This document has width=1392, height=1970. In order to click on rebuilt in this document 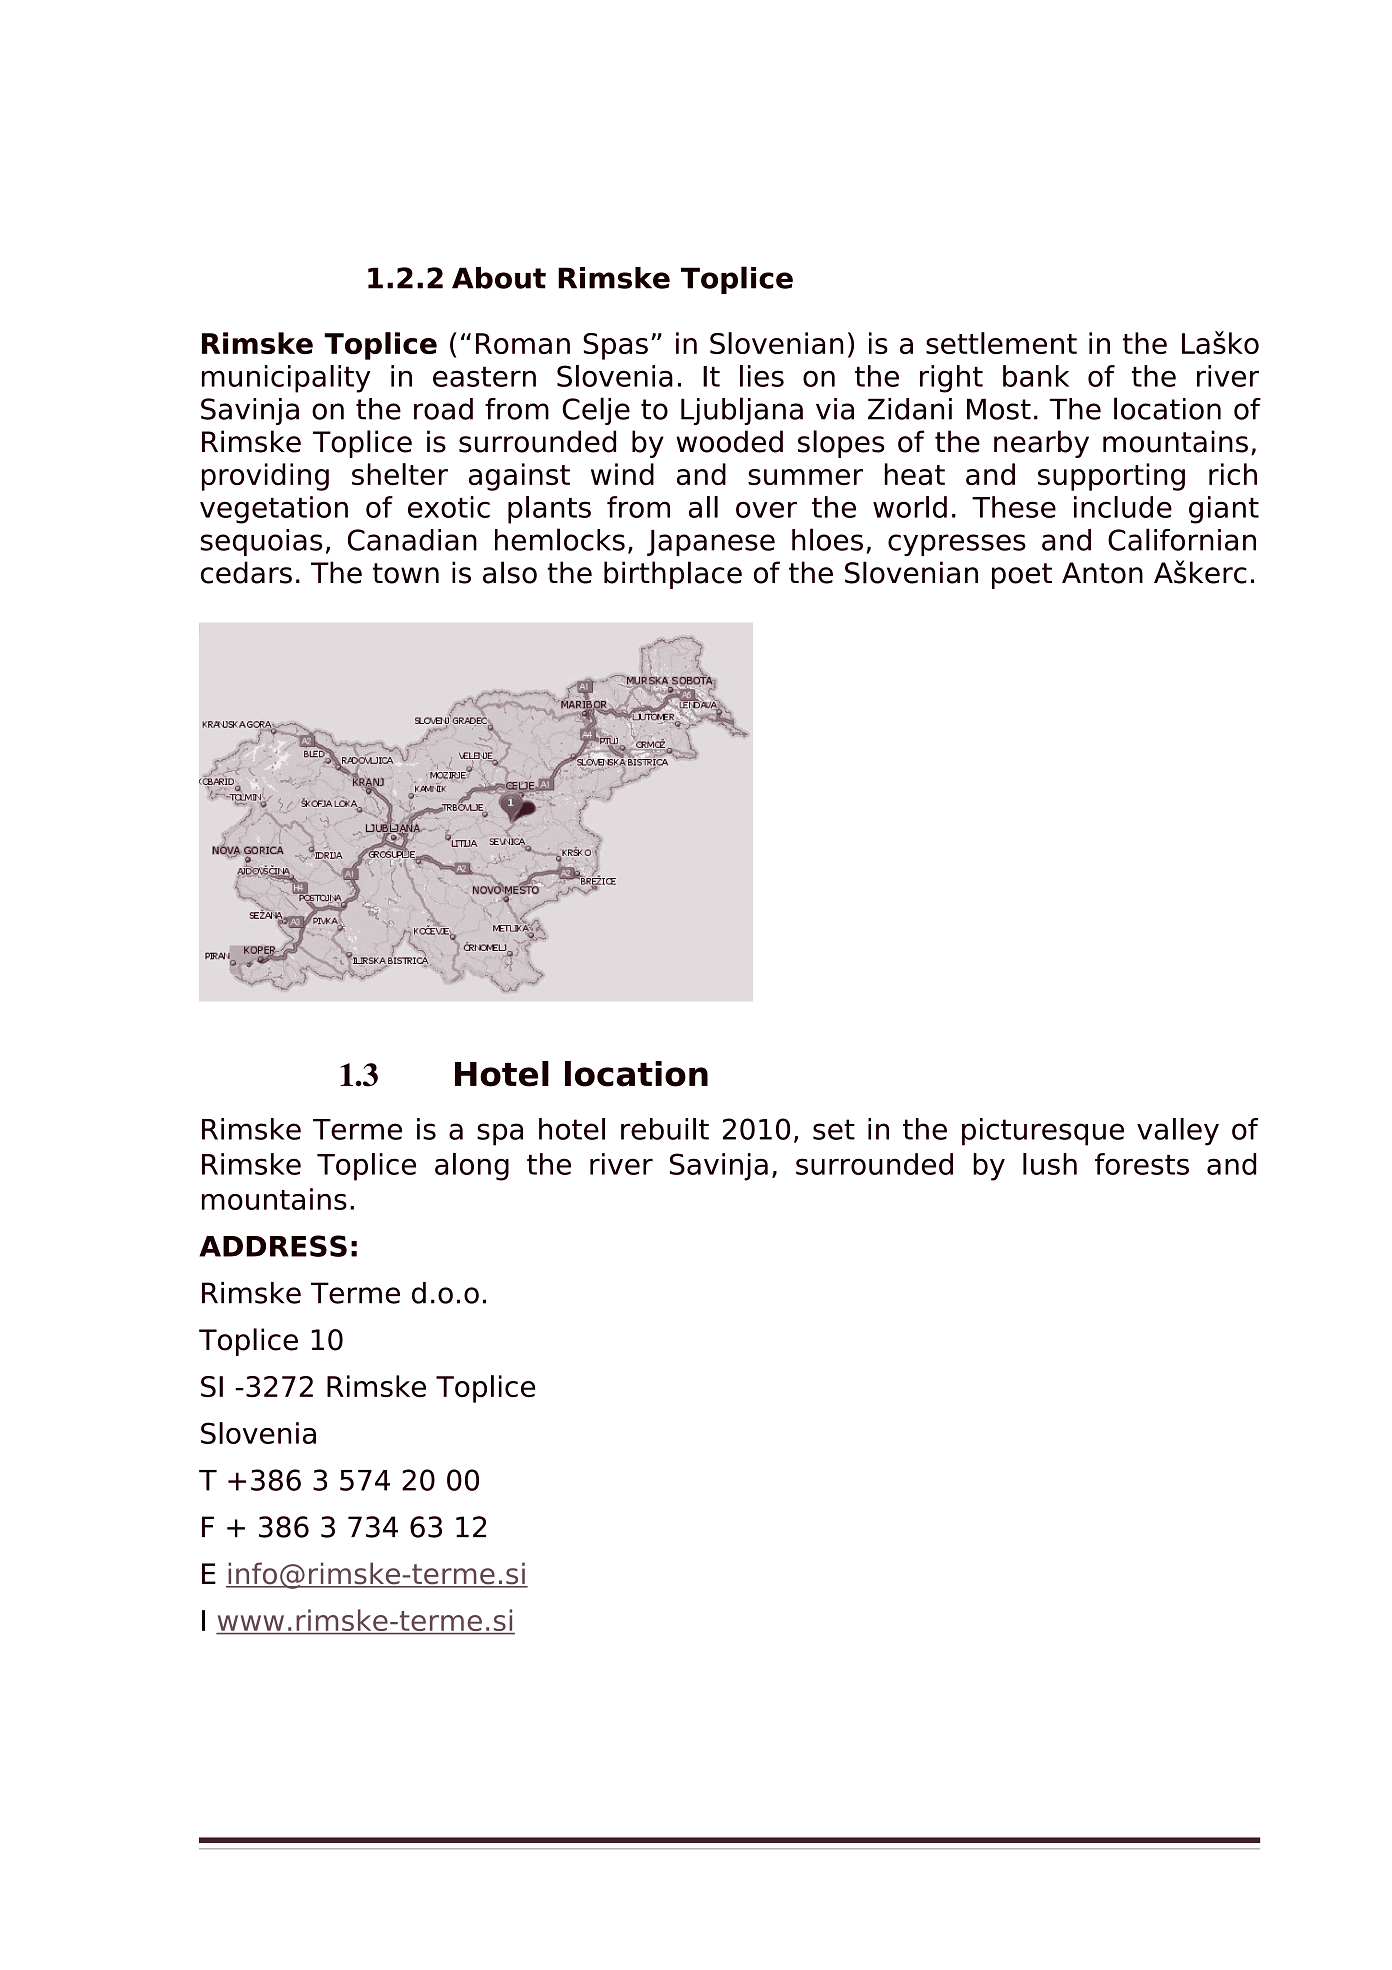, I will do `click(665, 1129)`.
